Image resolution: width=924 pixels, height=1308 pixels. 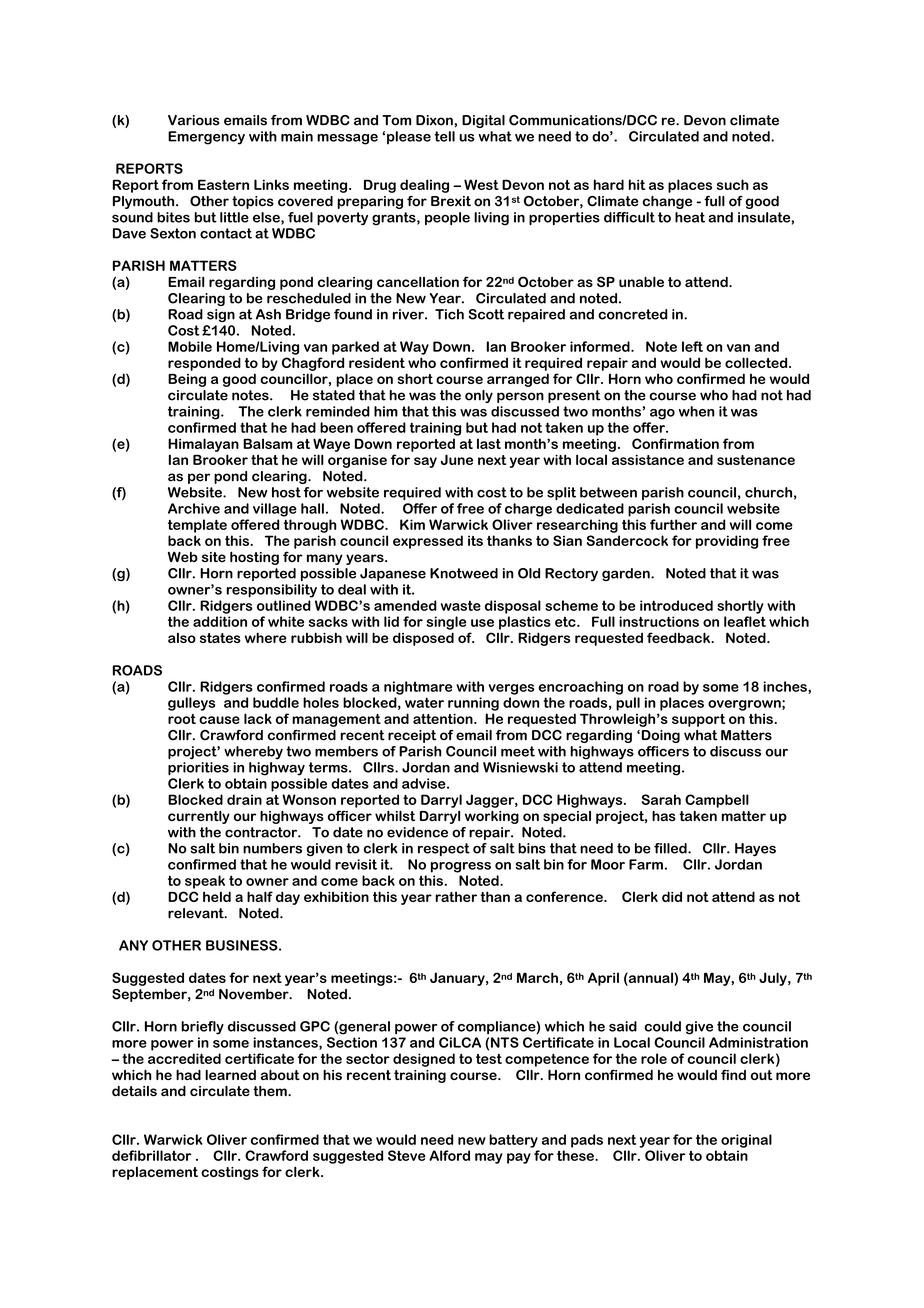 What do you see at coordinates (199, 817) in the image?
I see `currently` at bounding box center [199, 817].
